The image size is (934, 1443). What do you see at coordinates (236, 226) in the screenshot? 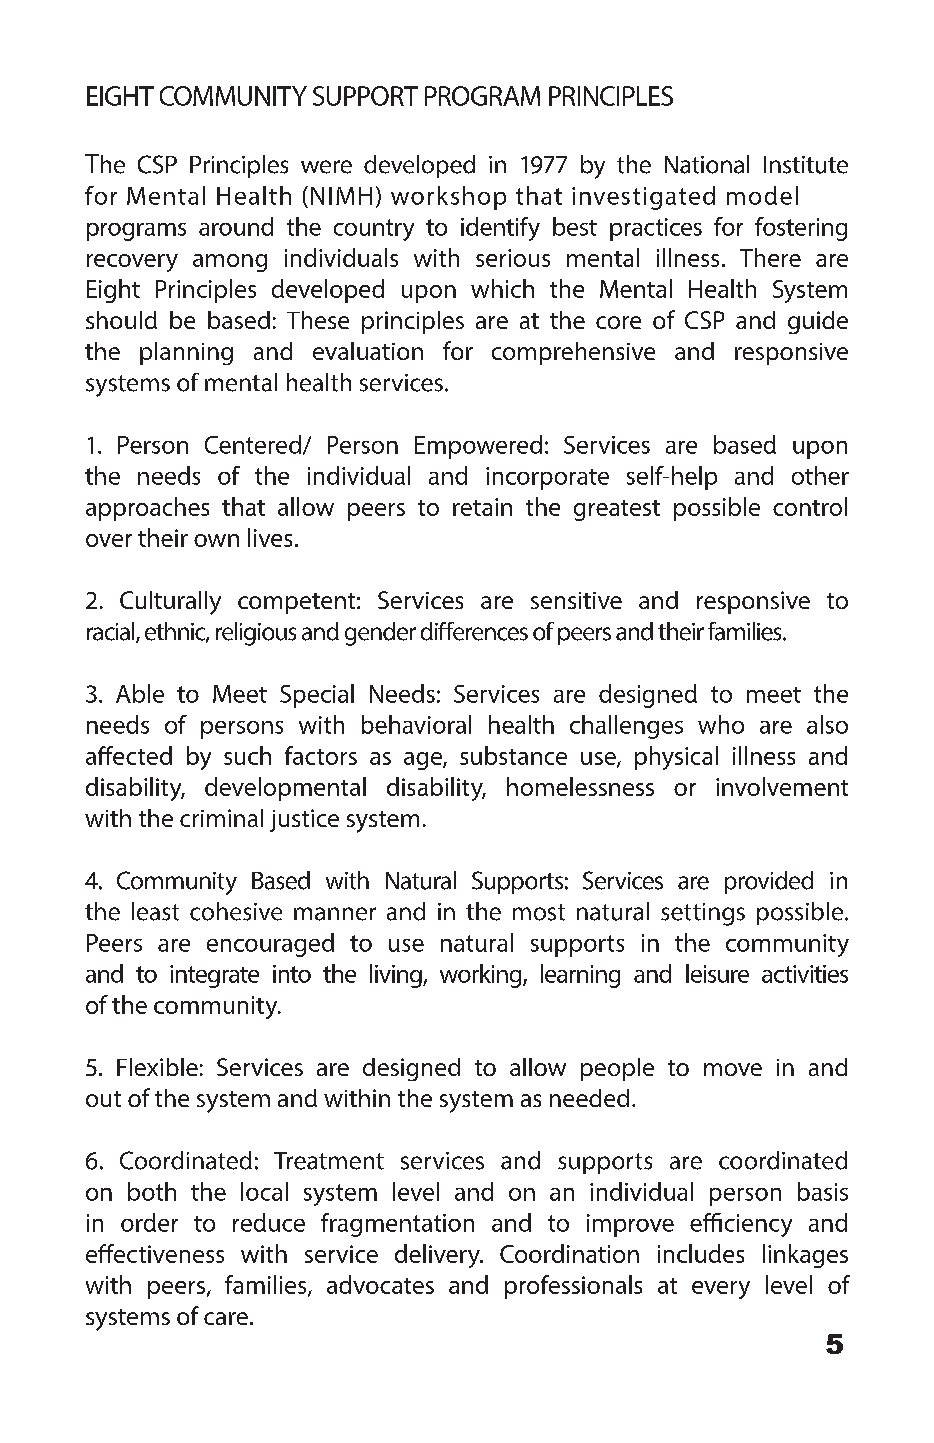
I see `around` at bounding box center [236, 226].
